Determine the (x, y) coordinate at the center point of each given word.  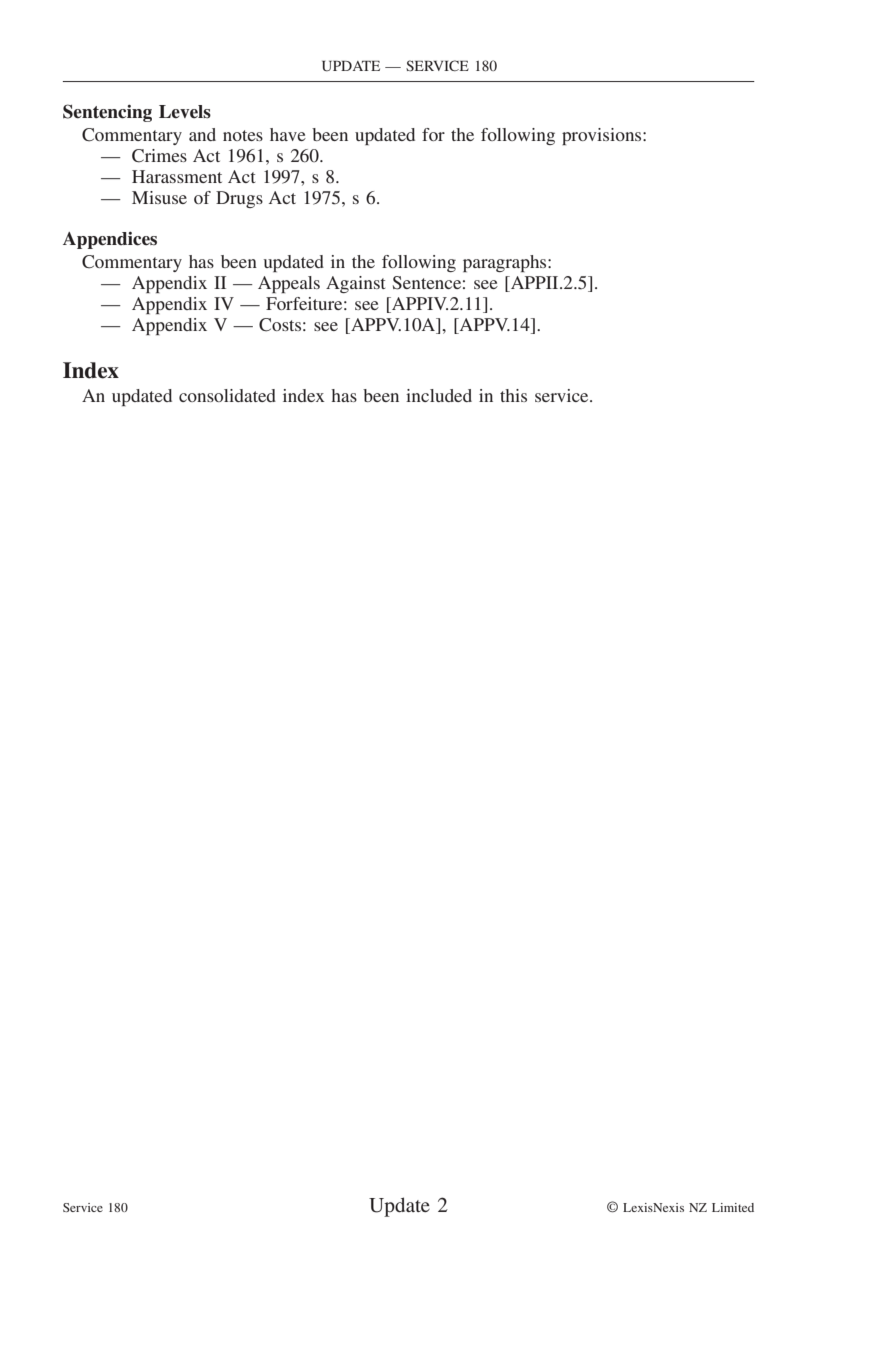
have (288, 134)
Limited (733, 1207)
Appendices (110, 240)
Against (355, 284)
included (439, 395)
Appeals (289, 284)
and (202, 134)
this (513, 395)
